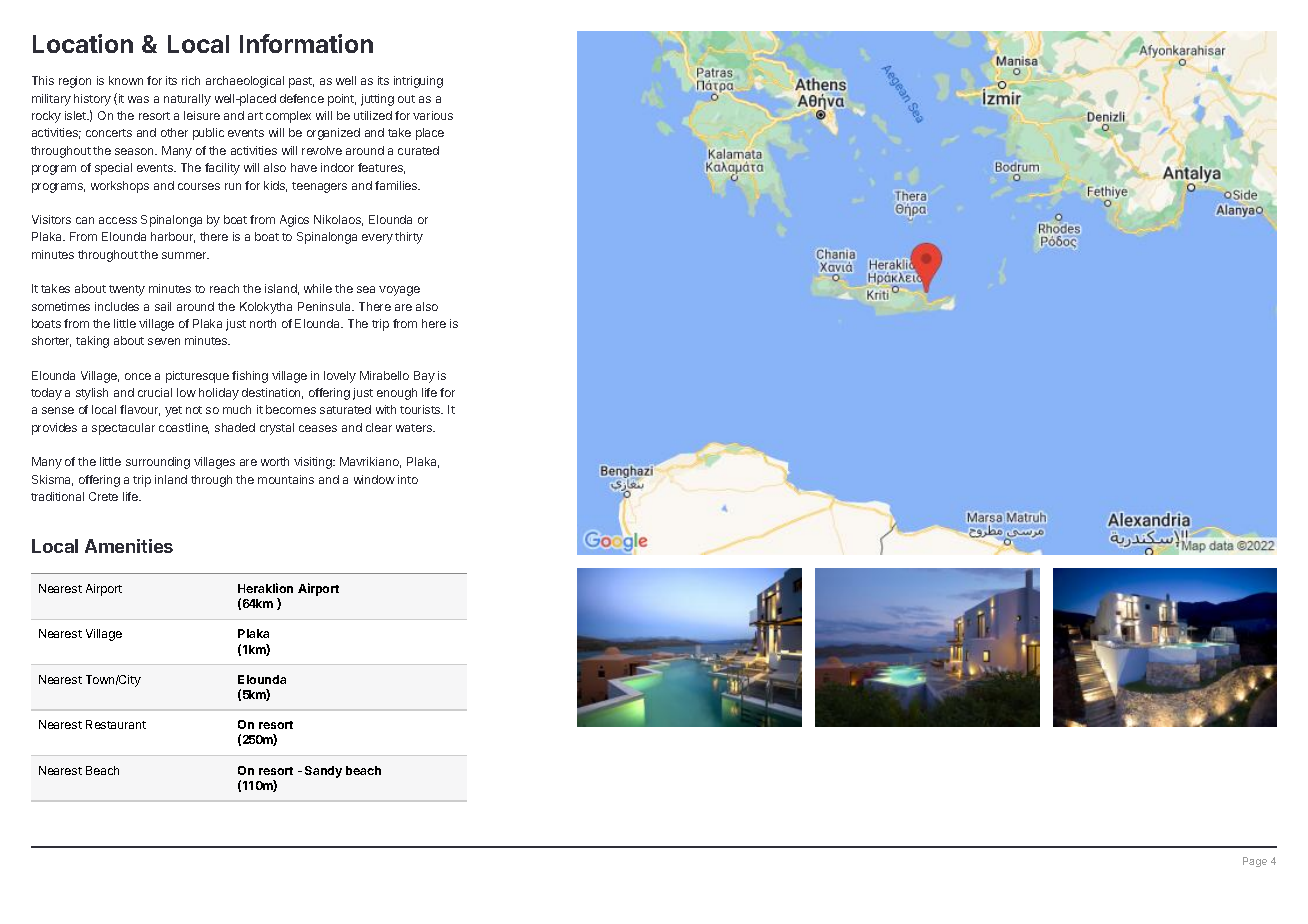  What do you see at coordinates (415, 428) in the image?
I see `waters` at bounding box center [415, 428].
